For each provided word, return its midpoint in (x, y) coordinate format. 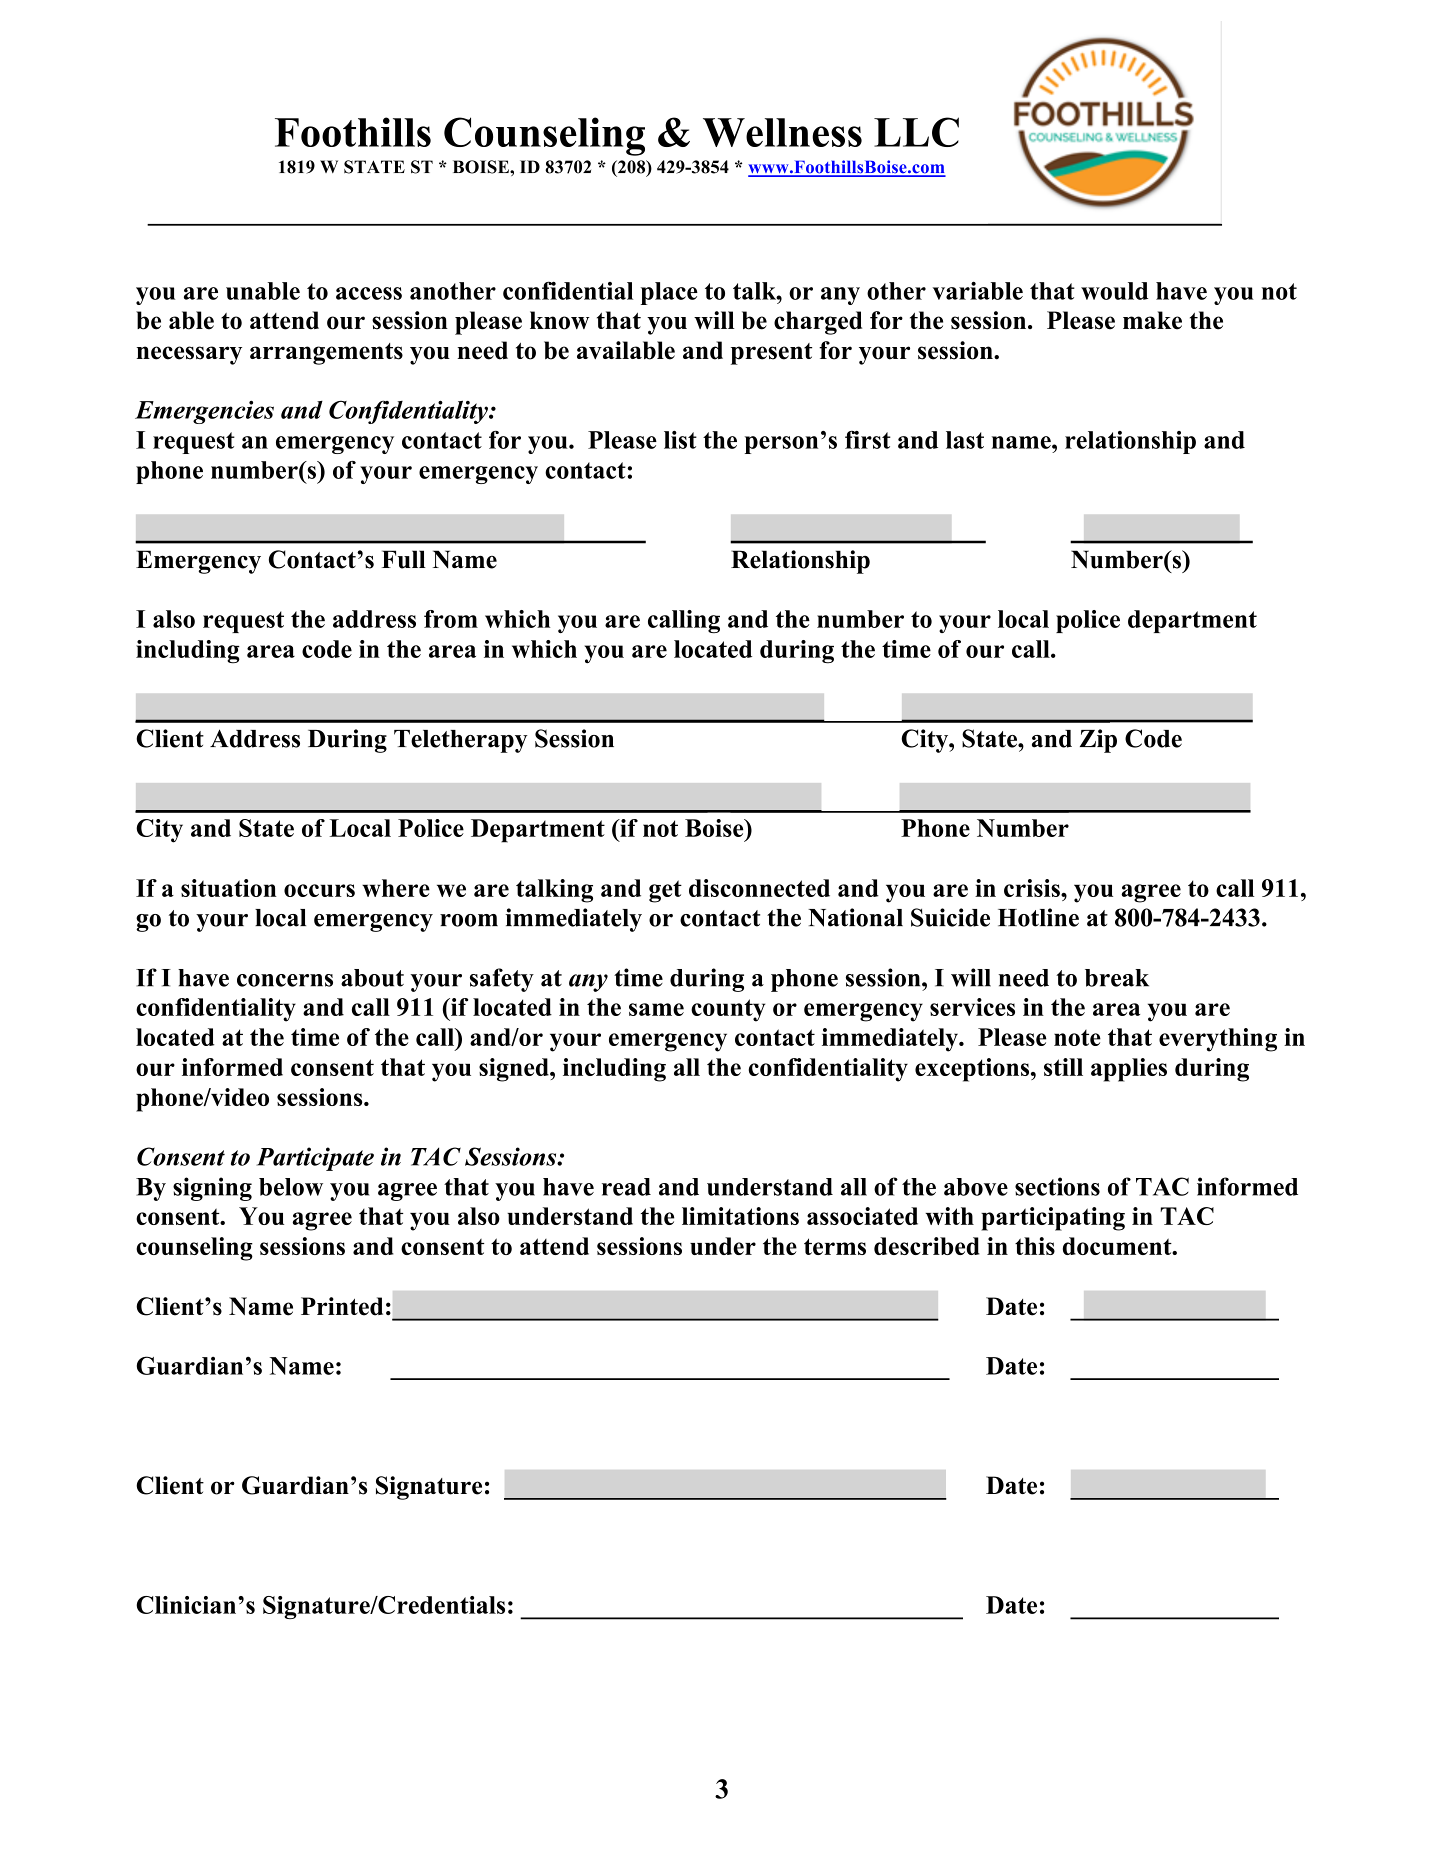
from (451, 619)
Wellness (782, 132)
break (1117, 978)
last (965, 440)
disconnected (759, 888)
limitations (740, 1216)
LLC (916, 132)
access (369, 293)
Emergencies (204, 412)
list (680, 440)
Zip (1098, 741)
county (728, 1010)
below (291, 1187)
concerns (285, 980)
